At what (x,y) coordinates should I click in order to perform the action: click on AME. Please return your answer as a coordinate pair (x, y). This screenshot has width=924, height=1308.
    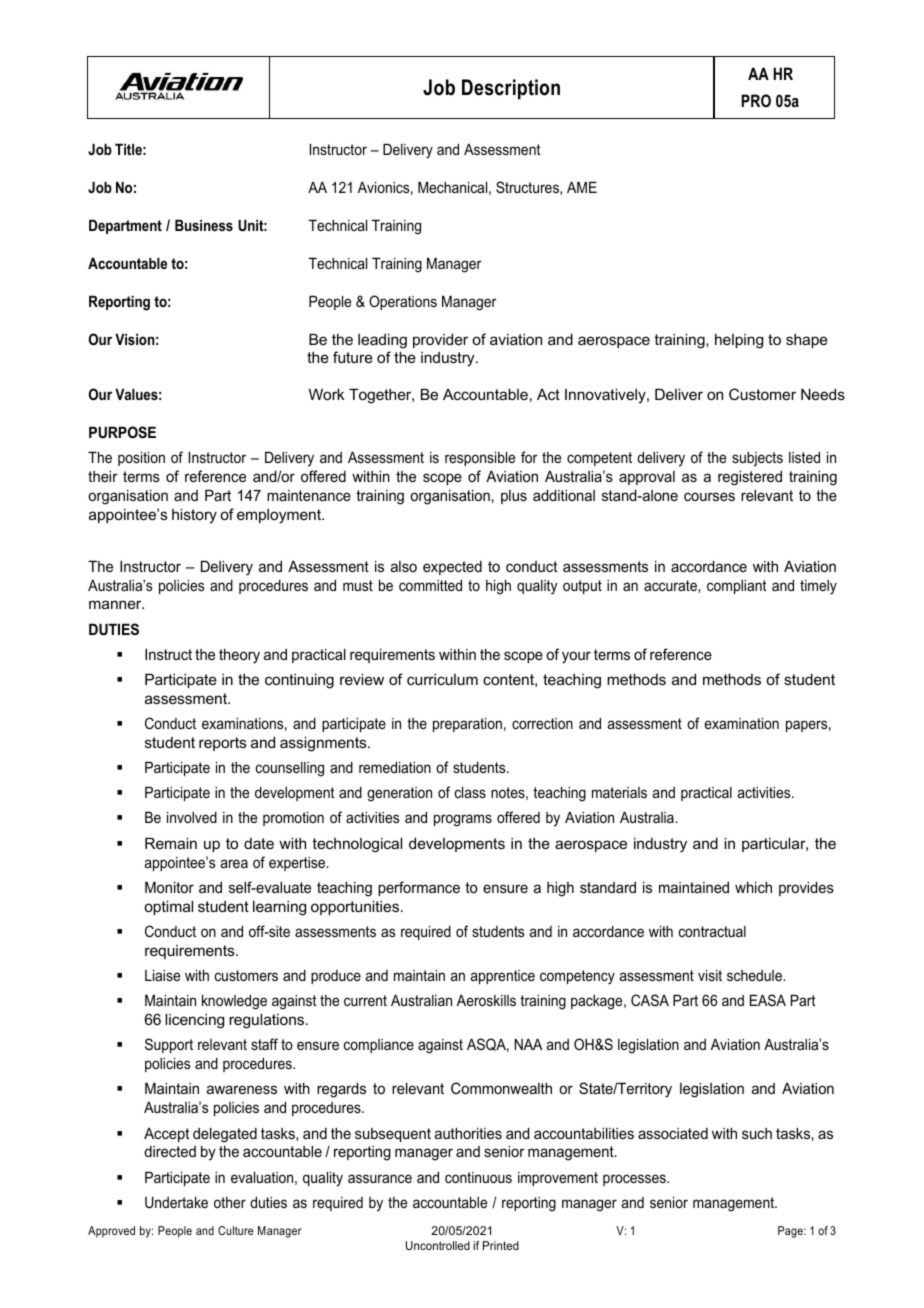
    Looking at the image, I should click on (582, 187).
